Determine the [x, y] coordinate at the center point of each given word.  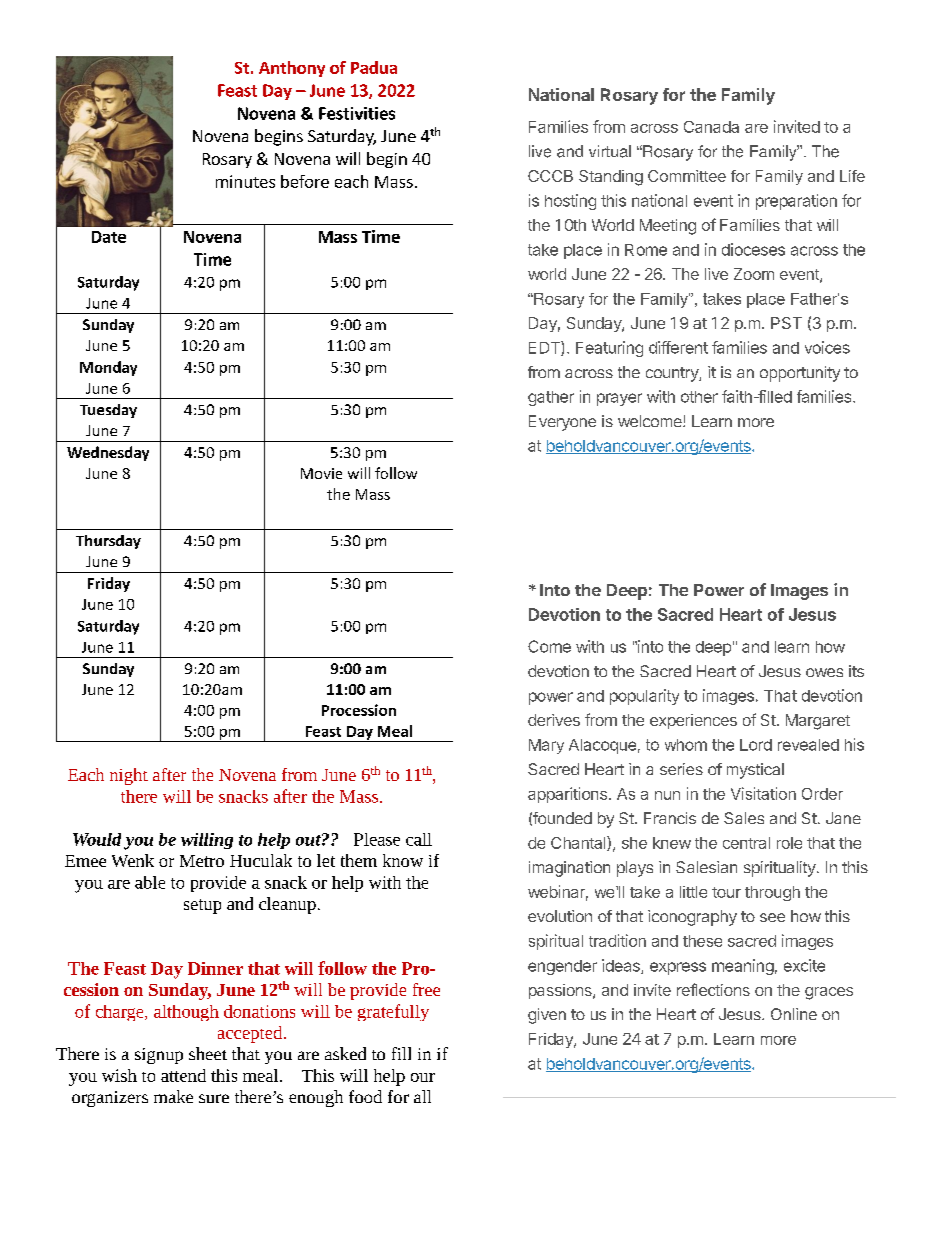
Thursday [108, 542]
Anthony [292, 69]
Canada [711, 127]
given [547, 1016]
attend [183, 1075]
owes [824, 672]
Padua [374, 67]
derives [554, 720]
